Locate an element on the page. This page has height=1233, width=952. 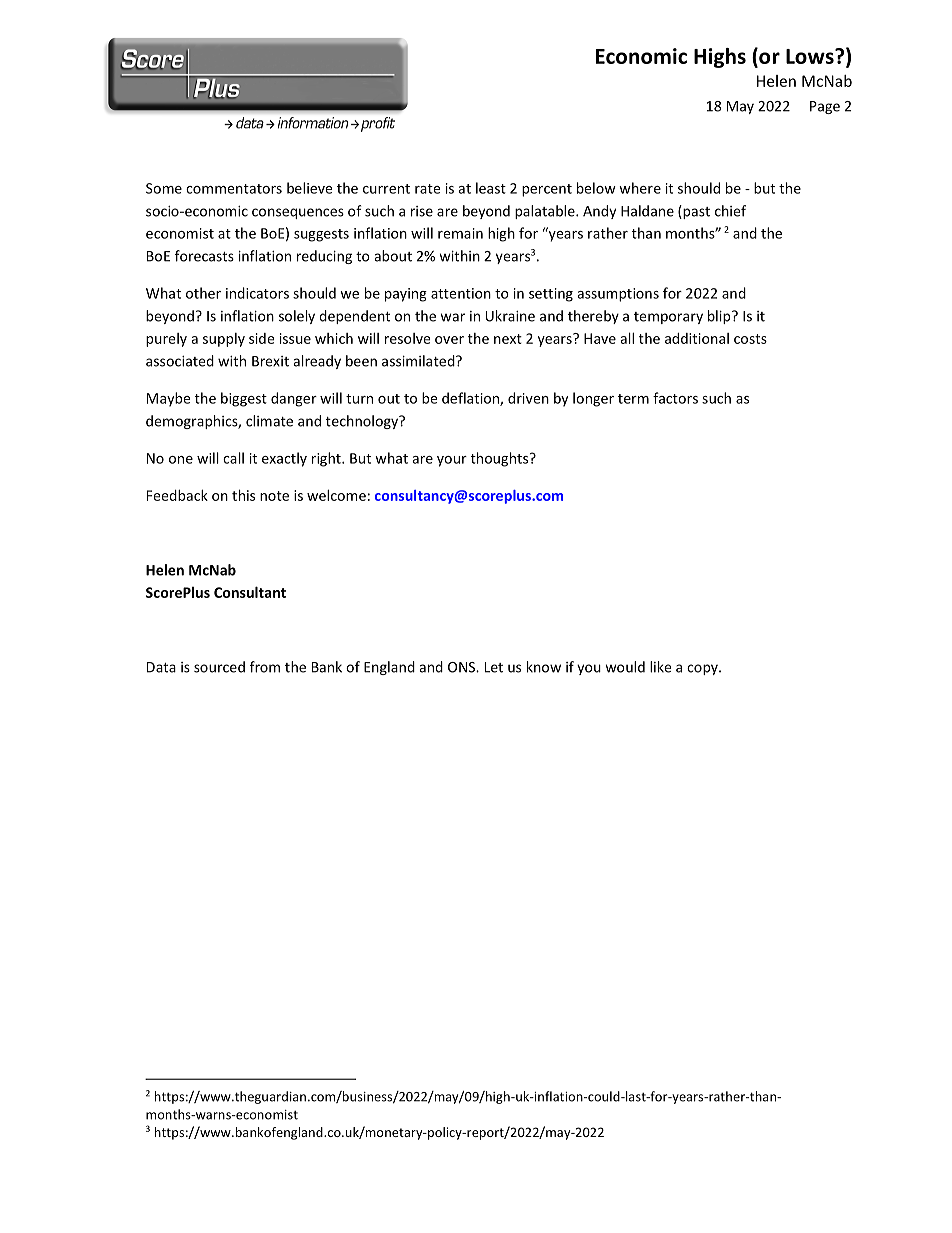
costs is located at coordinates (750, 339).
